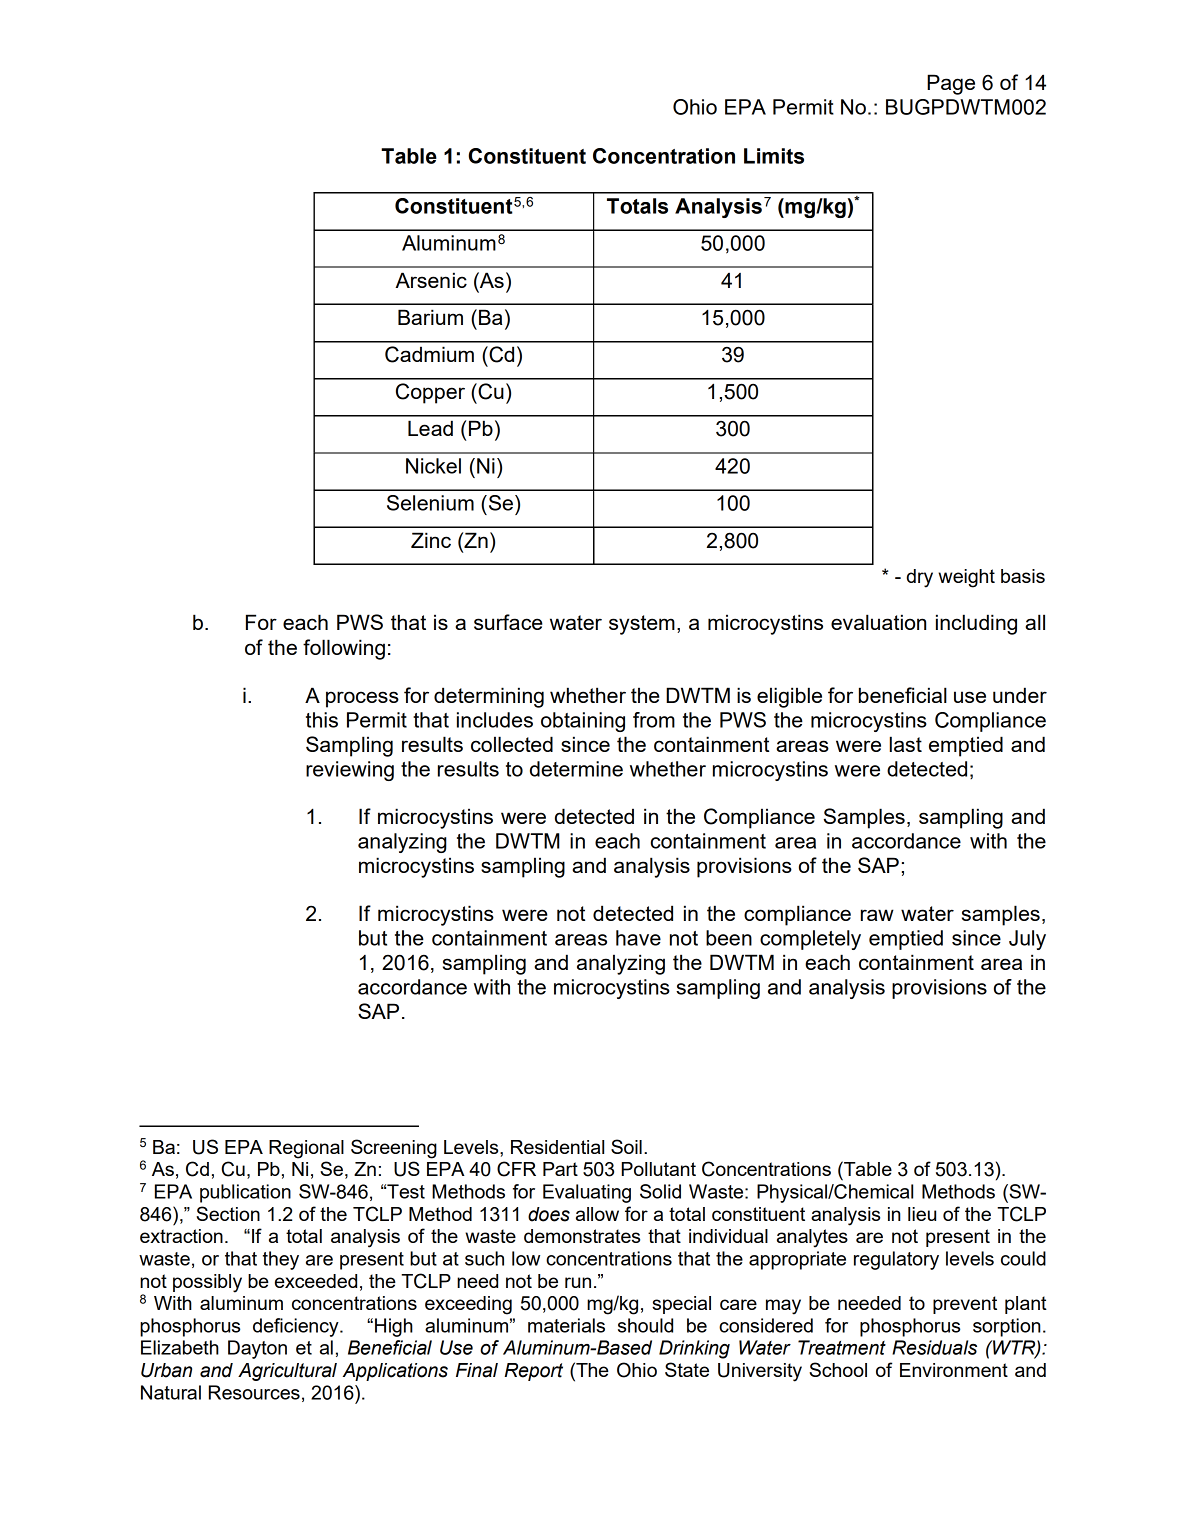 The image size is (1187, 1536). Describe the element at coordinates (774, 156) in the screenshot. I see `Limits` at that location.
